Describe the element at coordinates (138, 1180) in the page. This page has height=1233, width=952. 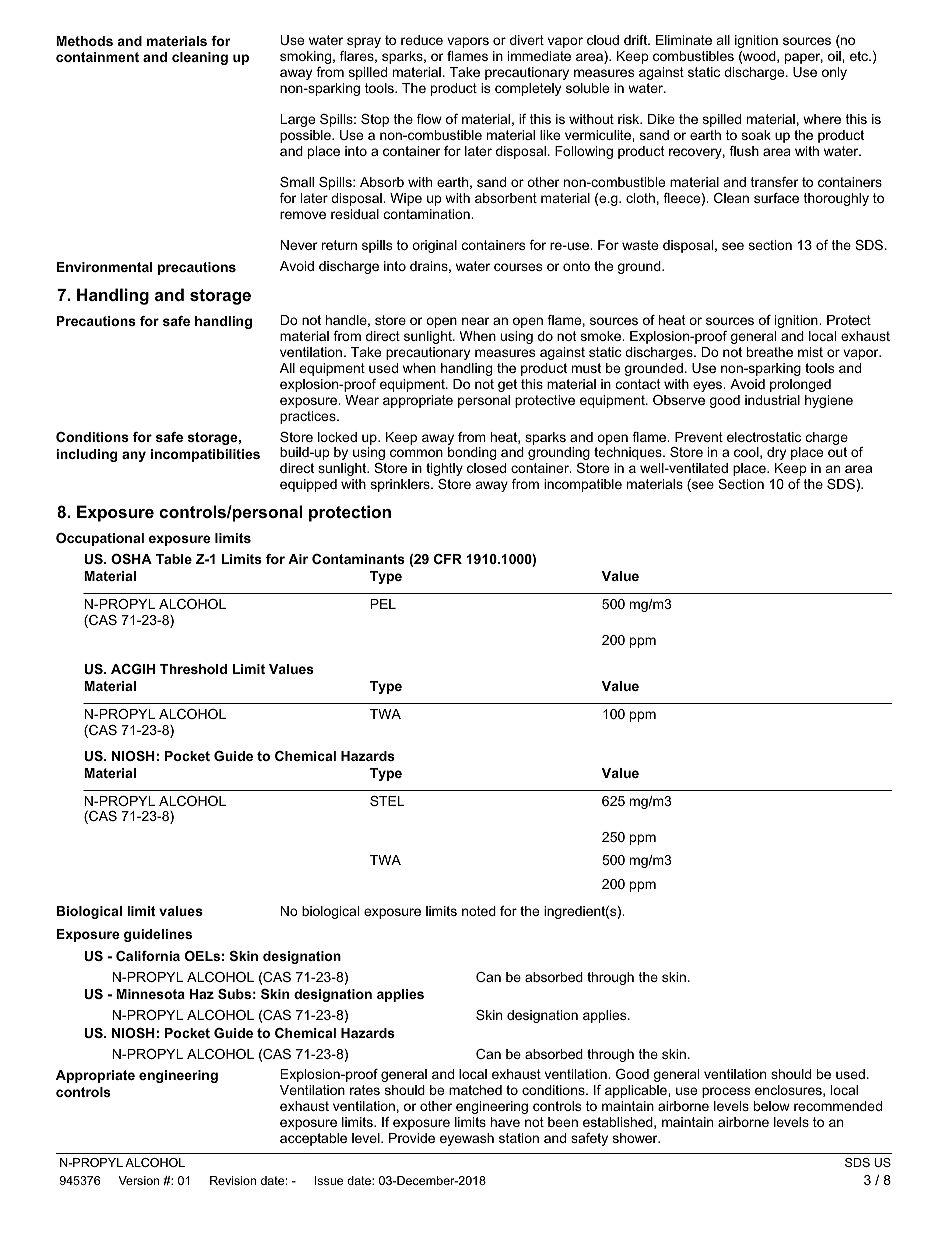
I see `Version` at that location.
